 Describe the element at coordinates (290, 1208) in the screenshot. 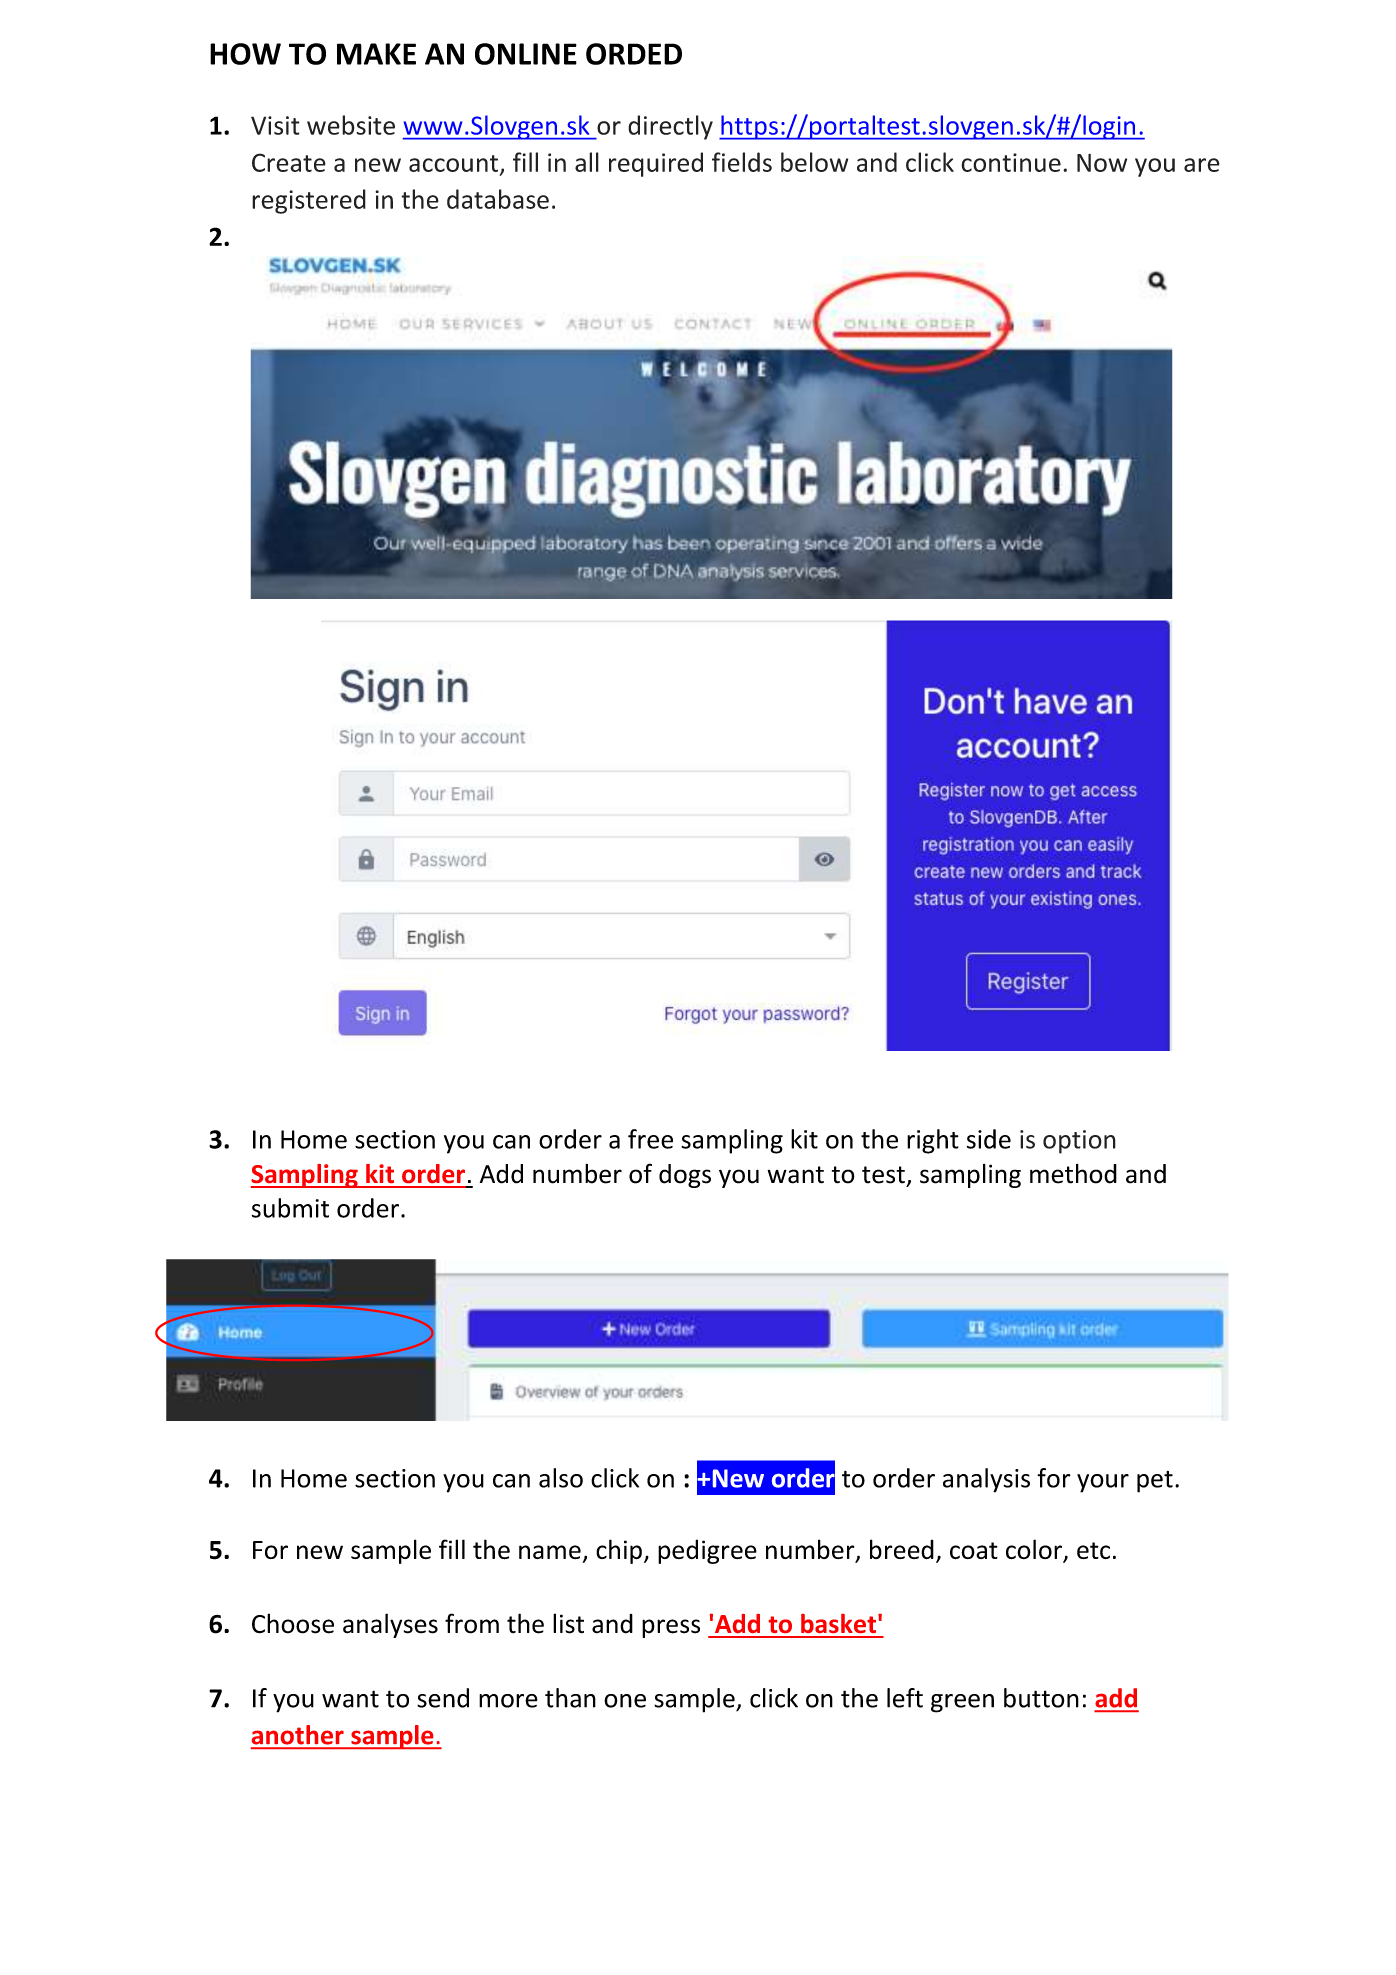

I see `submit` at that location.
